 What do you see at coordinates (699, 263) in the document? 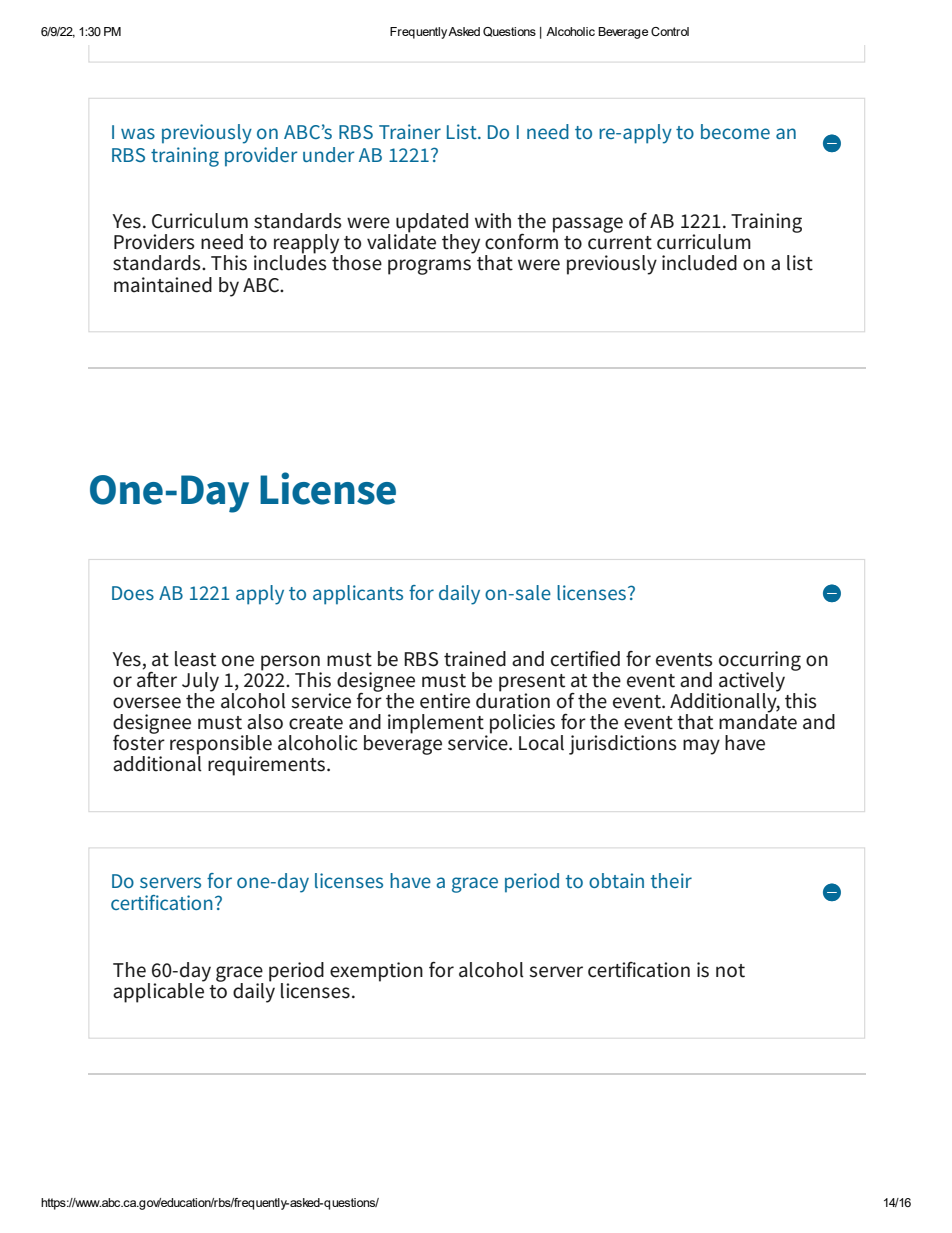
I see `included` at bounding box center [699, 263].
